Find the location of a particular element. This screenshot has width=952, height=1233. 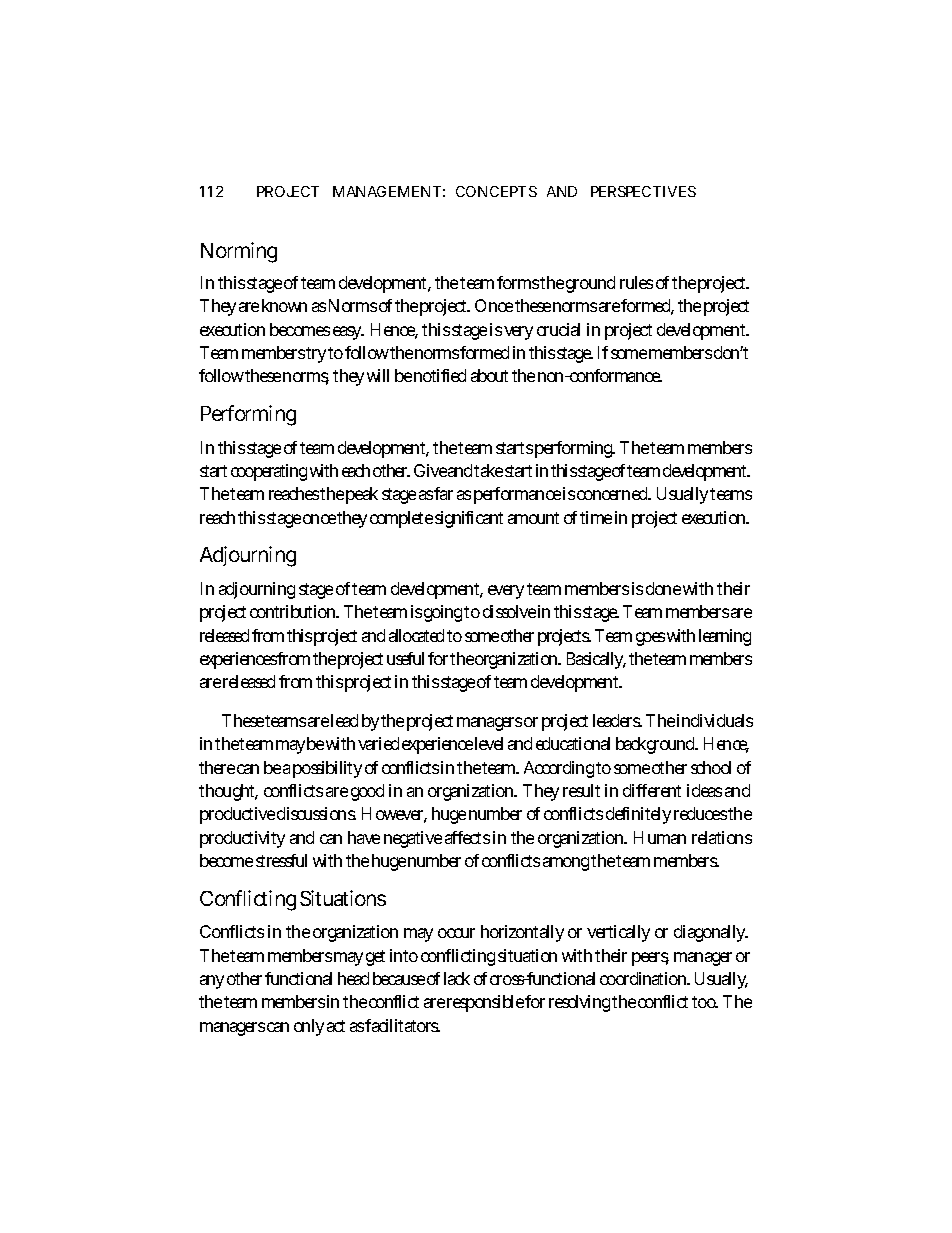

going is located at coordinates (443, 613).
